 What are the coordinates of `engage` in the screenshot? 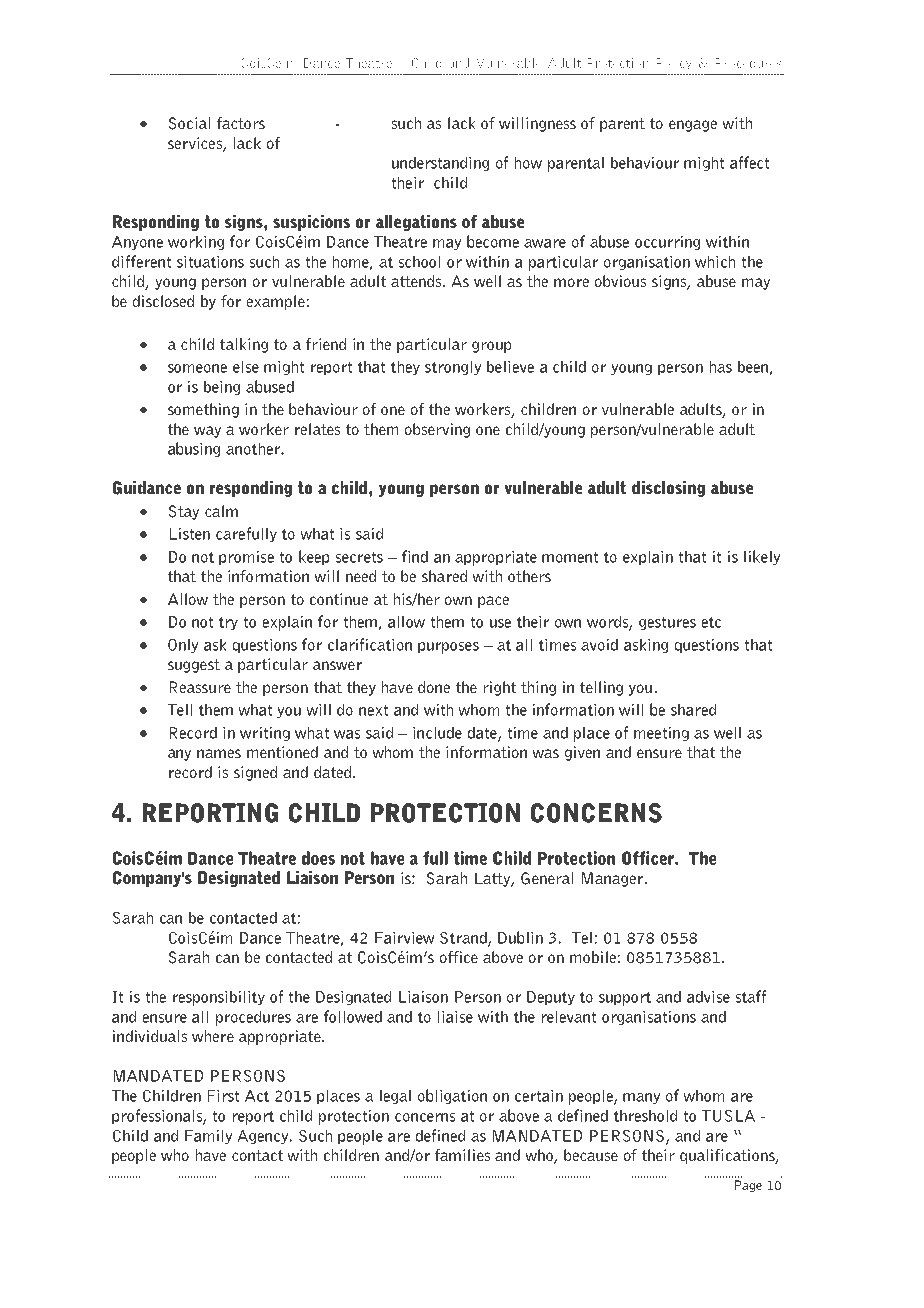 It's located at (693, 126).
